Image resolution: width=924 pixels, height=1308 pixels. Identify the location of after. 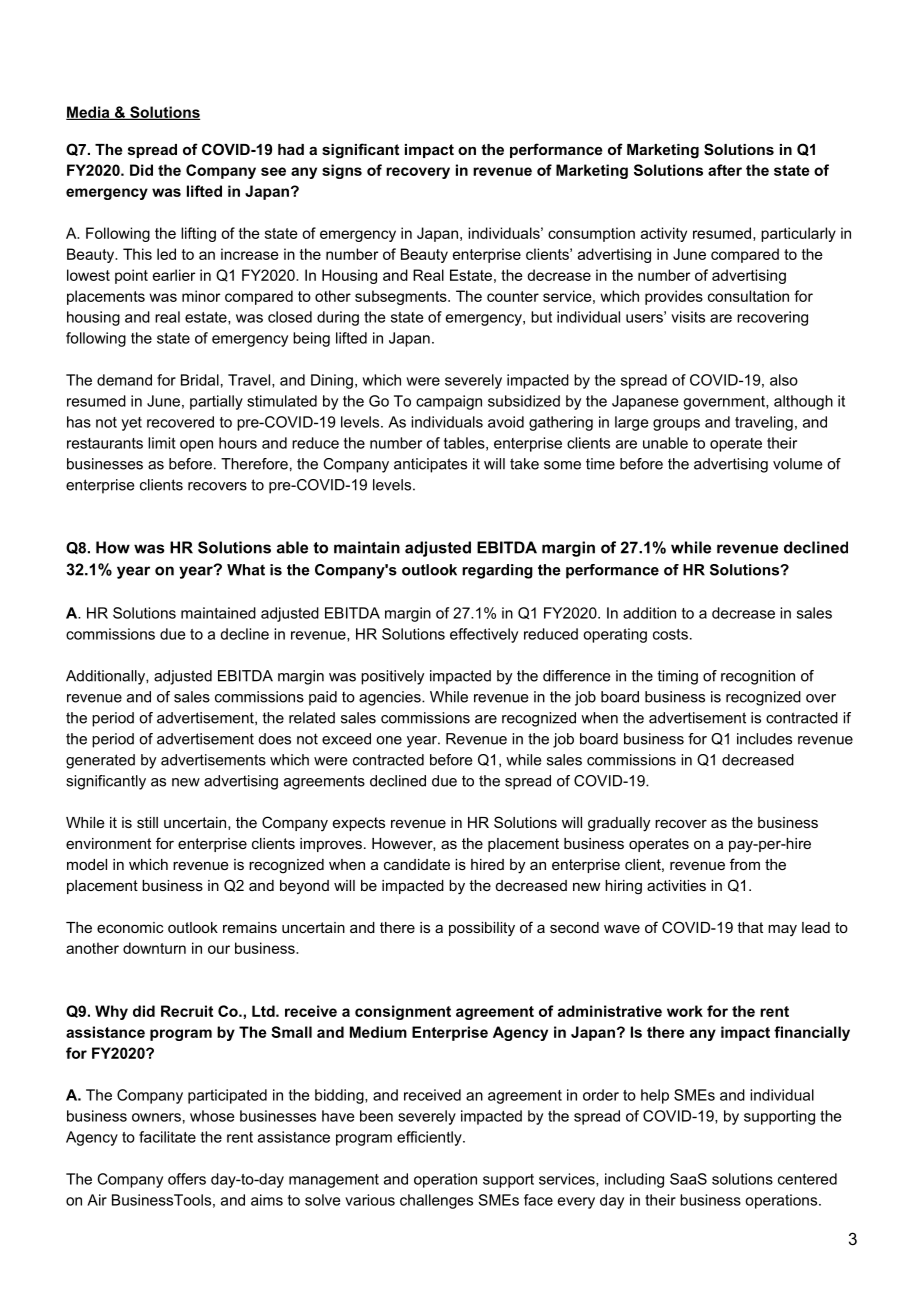
(725, 170).
